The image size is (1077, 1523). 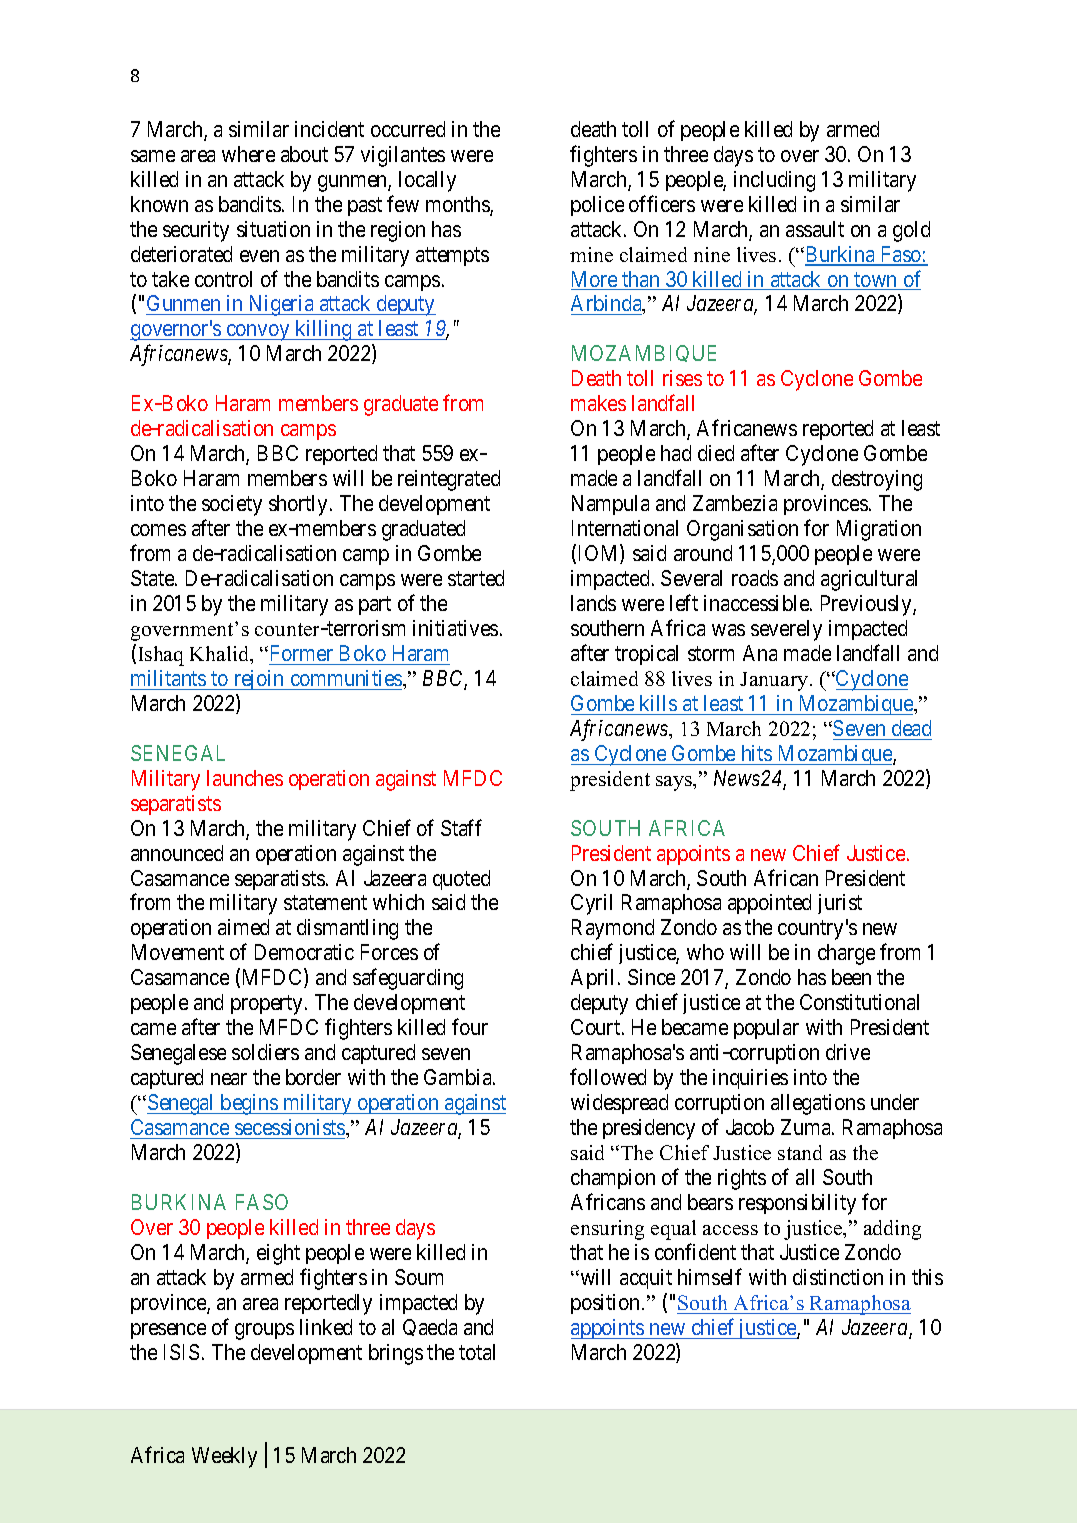 What do you see at coordinates (224, 1457) in the page?
I see `Weekly` at bounding box center [224, 1457].
